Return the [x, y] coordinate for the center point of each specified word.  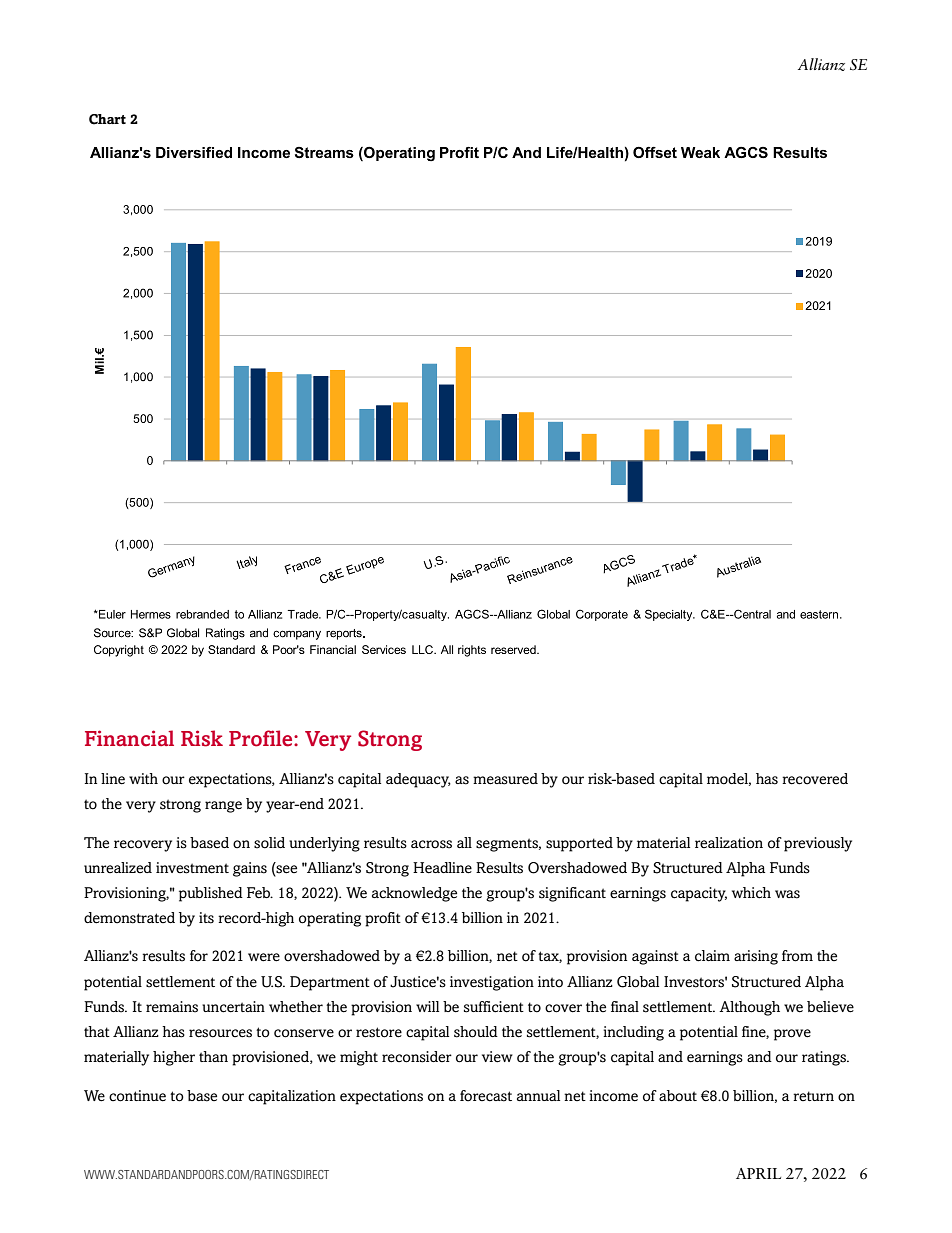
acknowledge [414, 894]
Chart [107, 119]
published [211, 894]
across [431, 844]
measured [505, 779]
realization [729, 843]
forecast [486, 1096]
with [143, 778]
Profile [262, 738]
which [751, 893]
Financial [129, 738]
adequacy [418, 780]
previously [818, 844]
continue [137, 1096]
